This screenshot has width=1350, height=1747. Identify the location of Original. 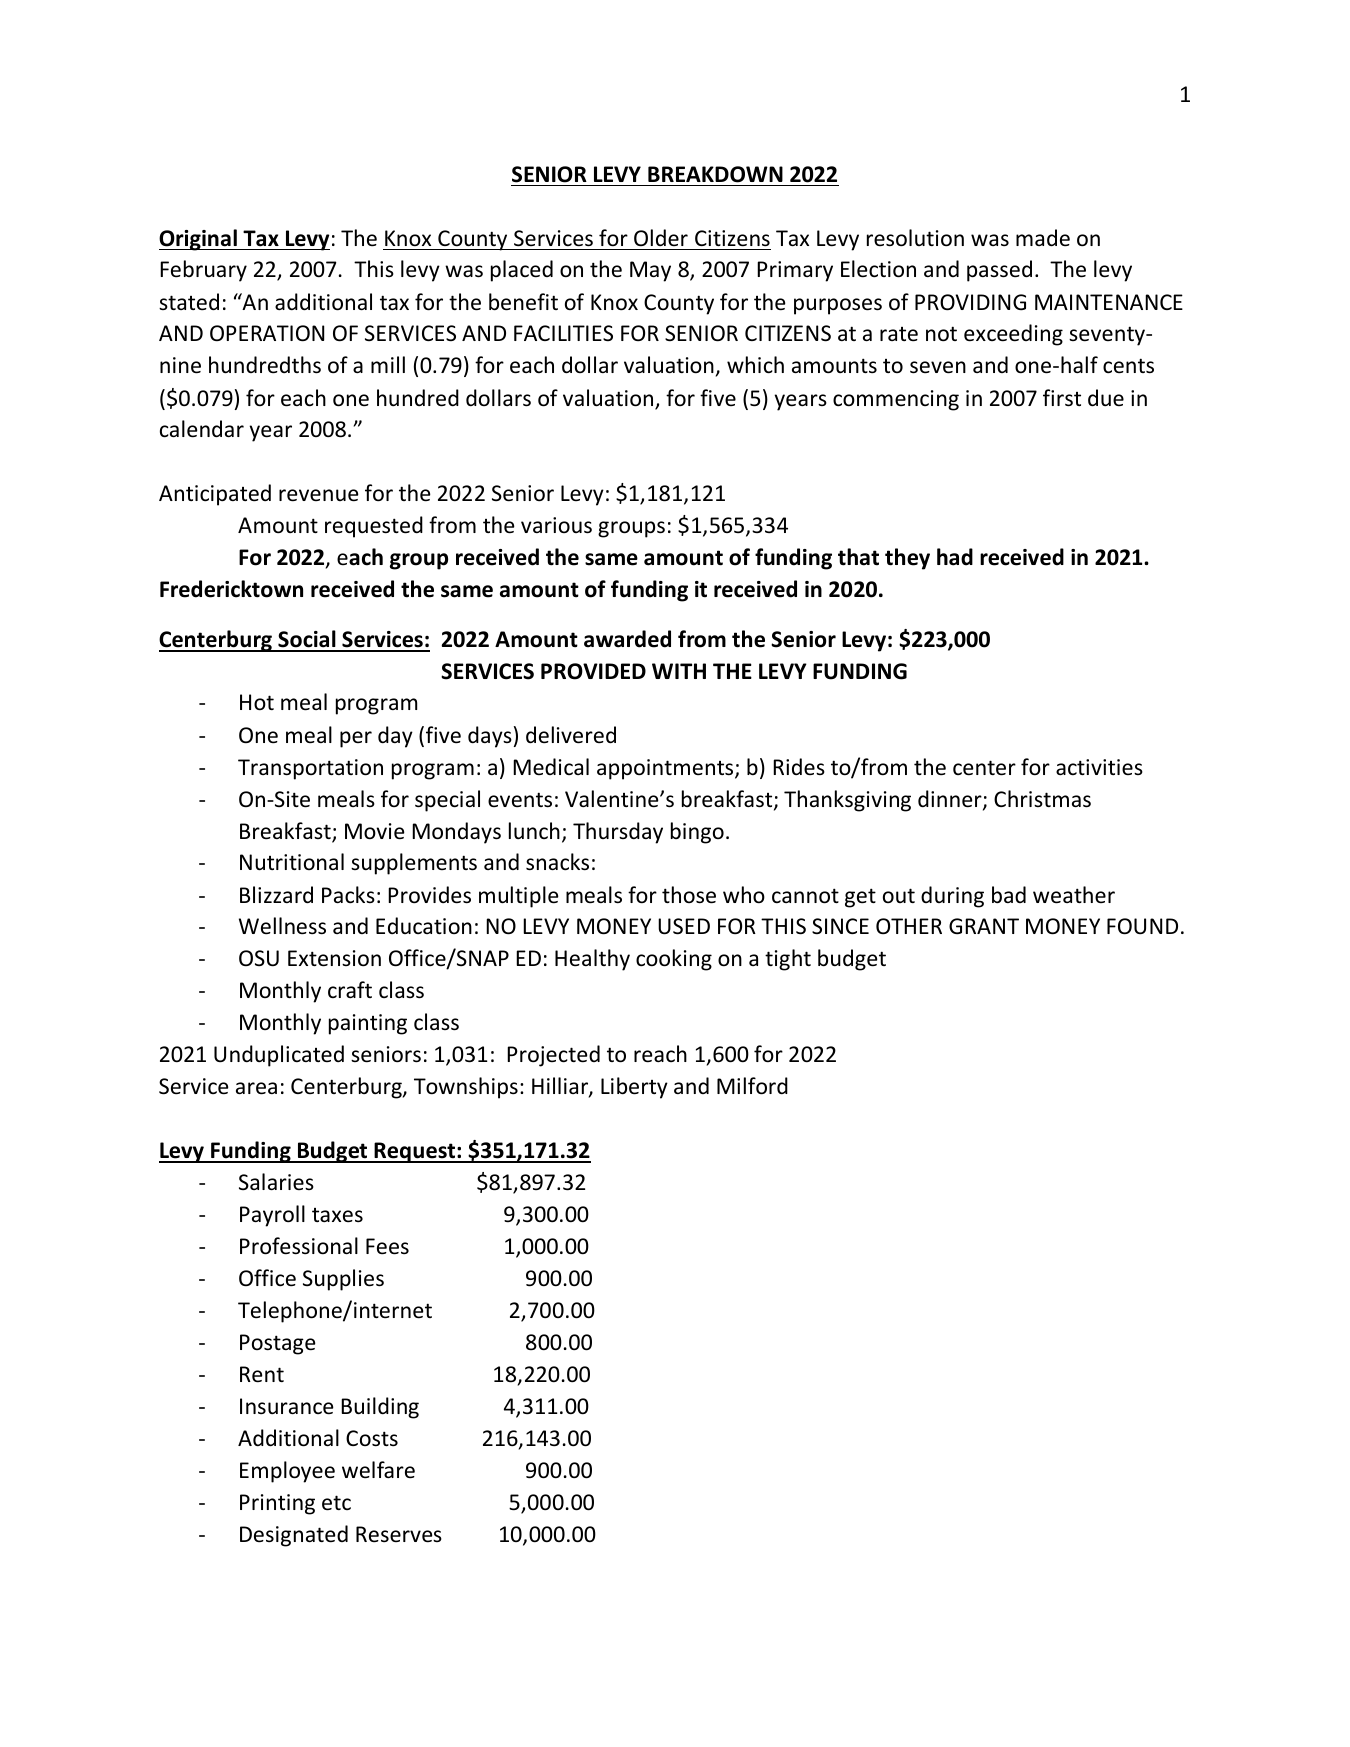
(199, 240).
